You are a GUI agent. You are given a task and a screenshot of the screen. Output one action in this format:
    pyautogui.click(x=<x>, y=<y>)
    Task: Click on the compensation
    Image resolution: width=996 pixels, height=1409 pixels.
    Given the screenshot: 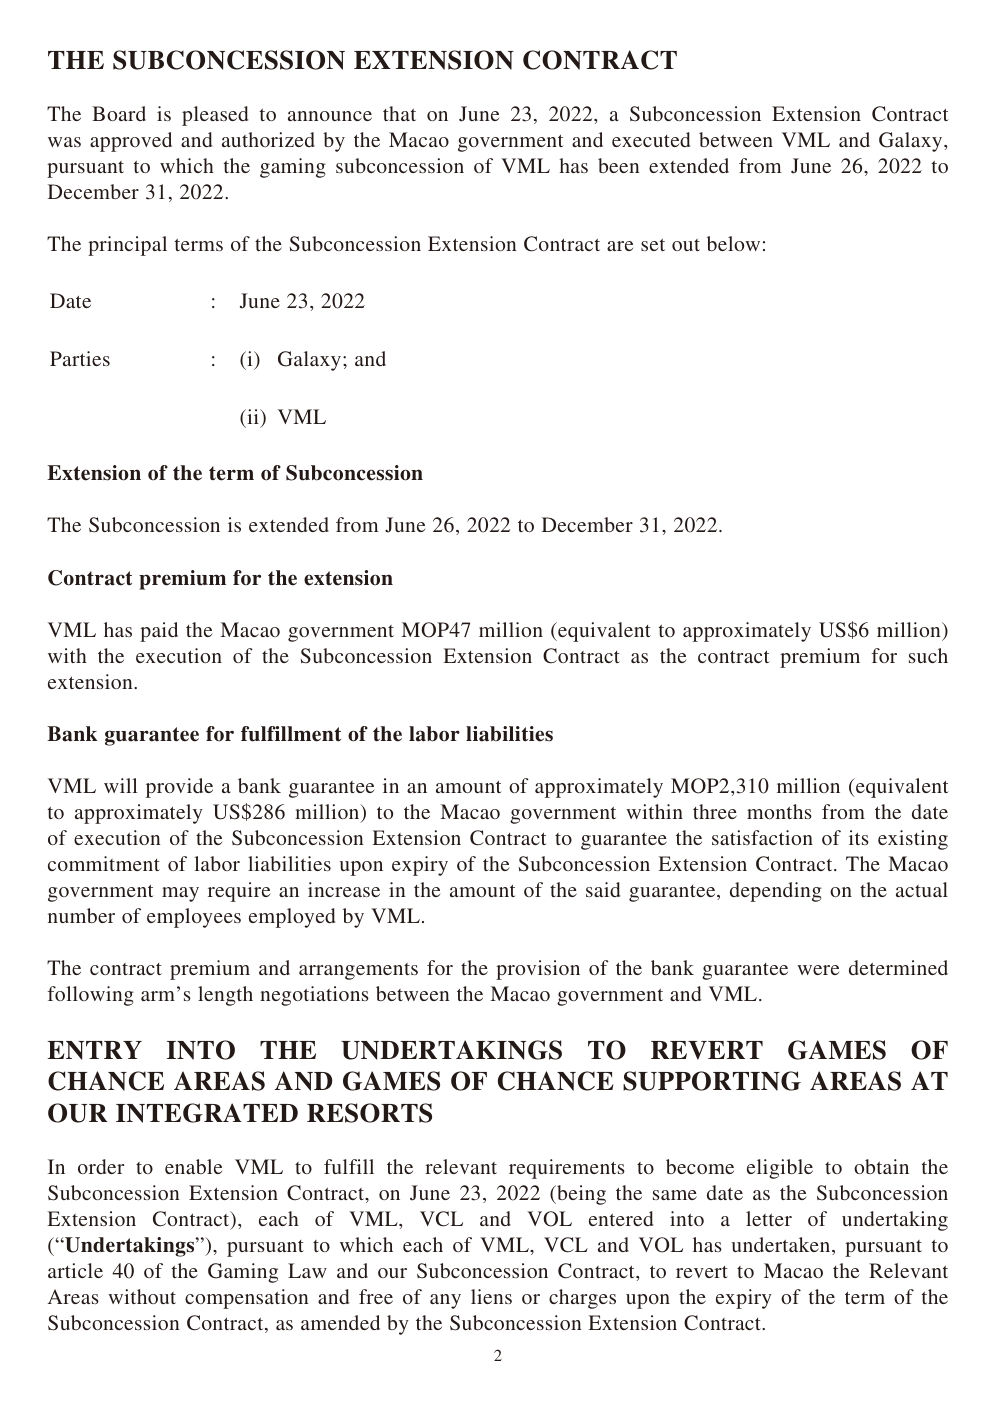 What is the action you would take?
    pyautogui.click(x=246, y=1299)
